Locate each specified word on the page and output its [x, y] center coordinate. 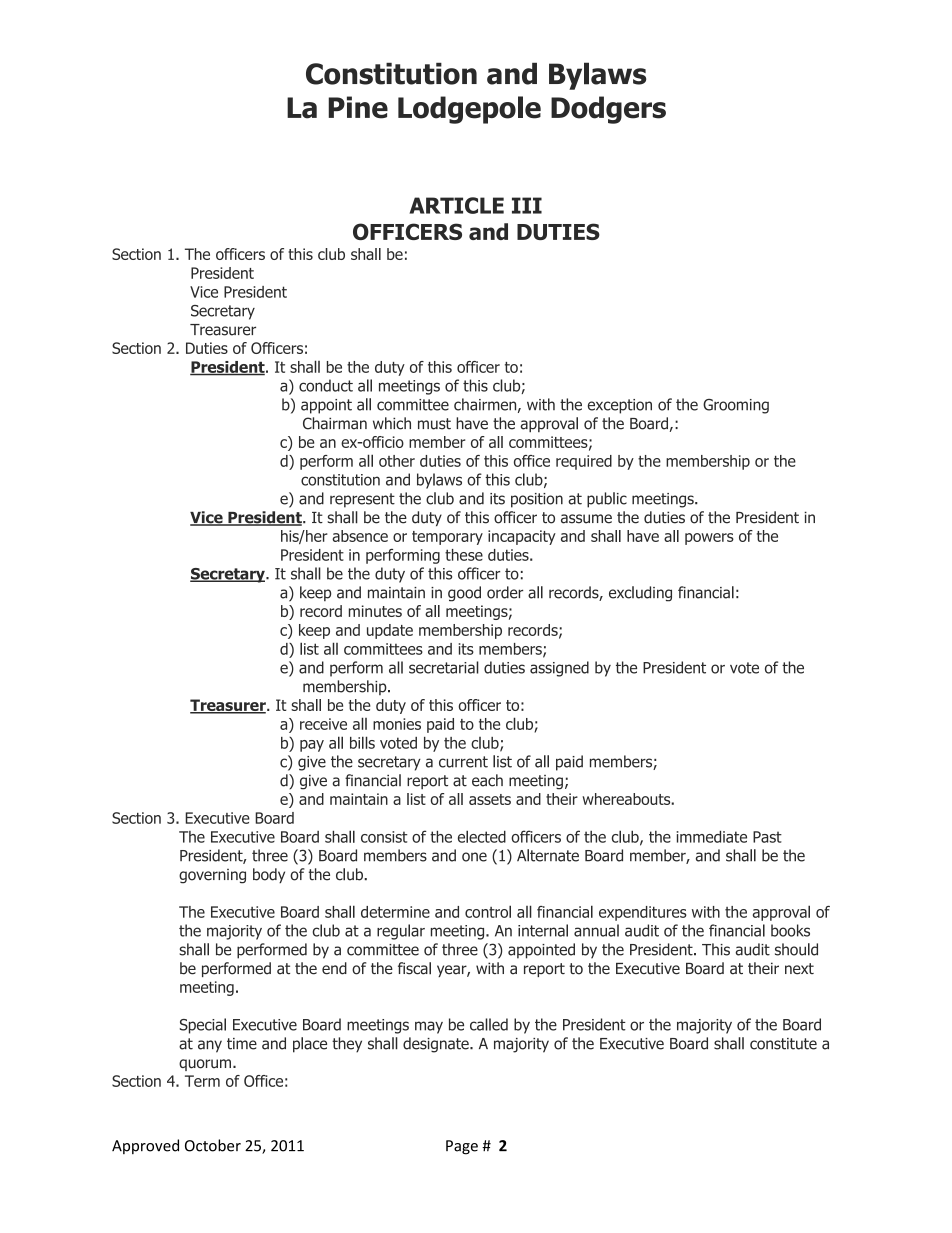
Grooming [736, 406]
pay [312, 746]
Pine [358, 107]
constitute [783, 1044]
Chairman [335, 423]
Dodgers [608, 110]
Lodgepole [469, 110]
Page [462, 1147]
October [213, 1145]
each [487, 780]
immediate [711, 836]
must [434, 424]
